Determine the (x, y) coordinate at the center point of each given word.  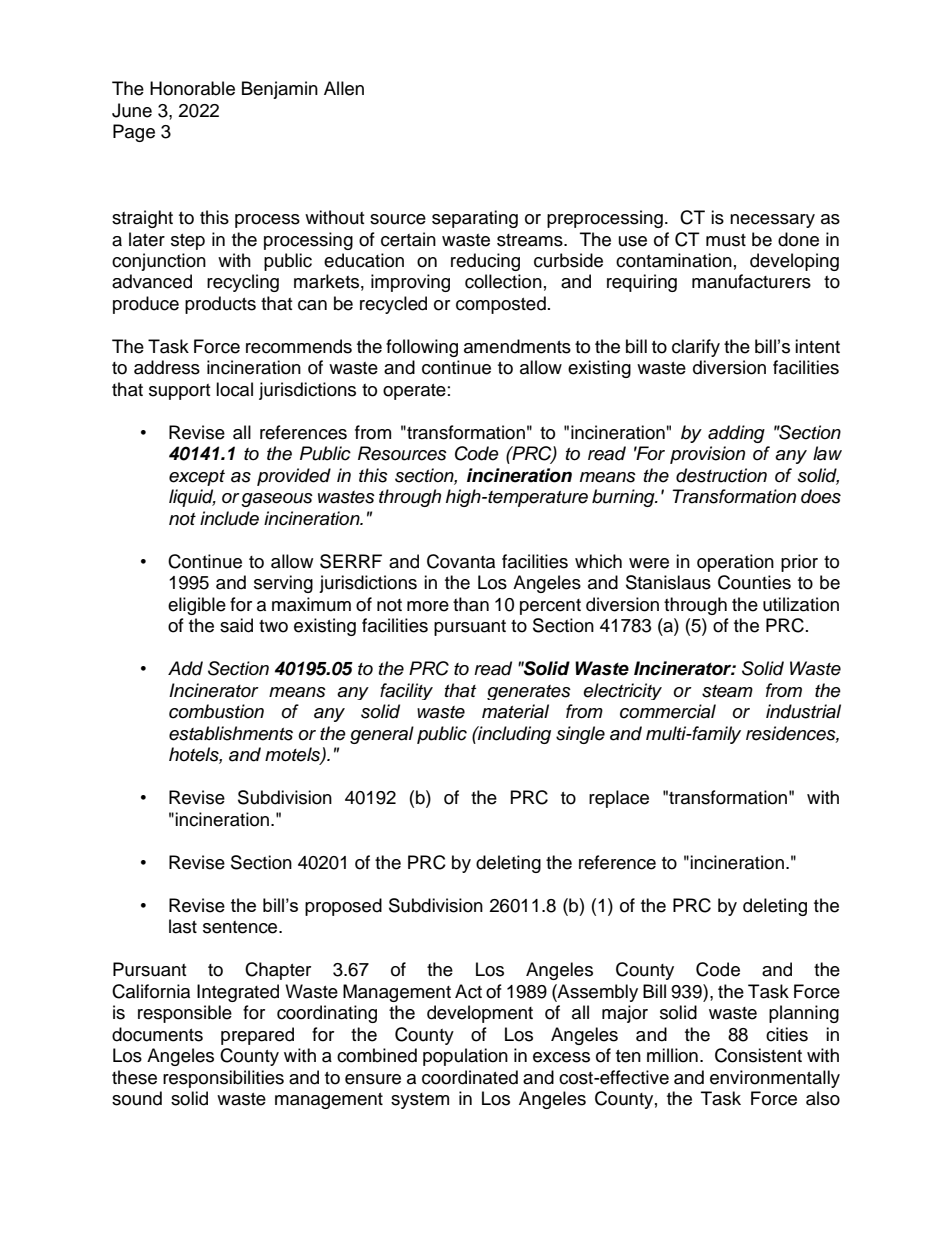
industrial (803, 711)
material (515, 711)
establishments (231, 733)
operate (414, 392)
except (197, 478)
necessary (772, 221)
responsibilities (223, 1079)
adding (736, 434)
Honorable (192, 88)
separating (475, 219)
